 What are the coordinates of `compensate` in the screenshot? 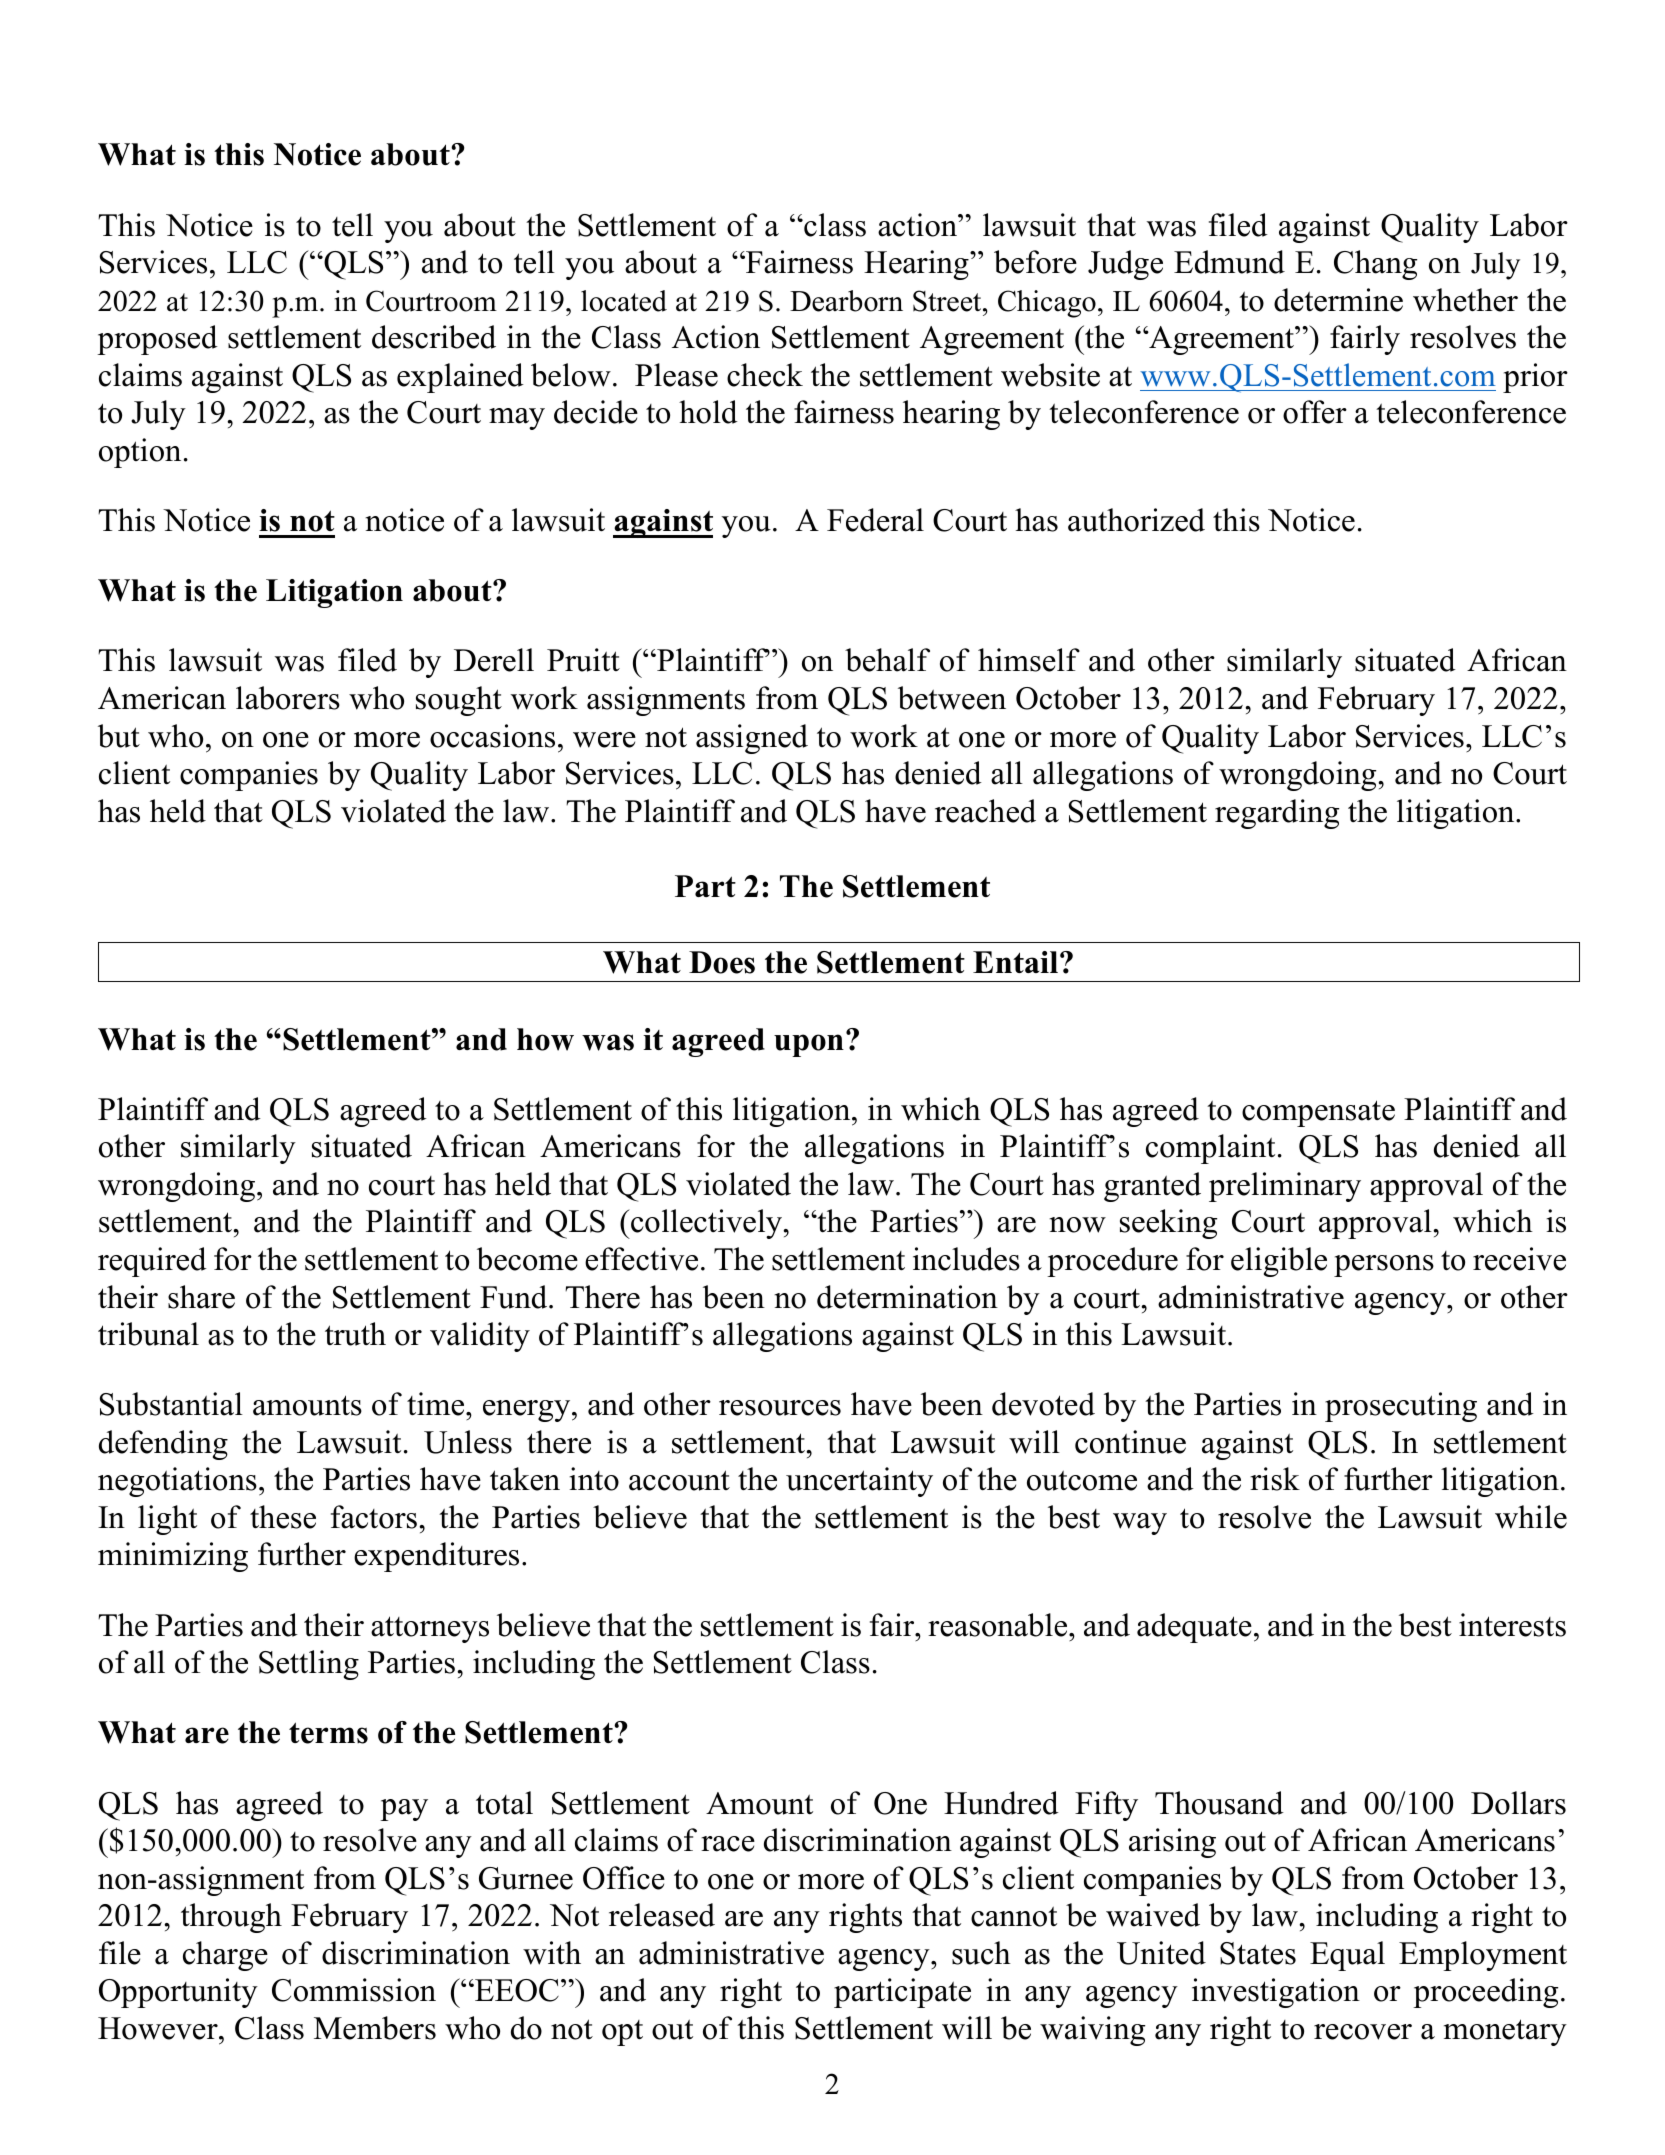 It's located at (1318, 1113).
